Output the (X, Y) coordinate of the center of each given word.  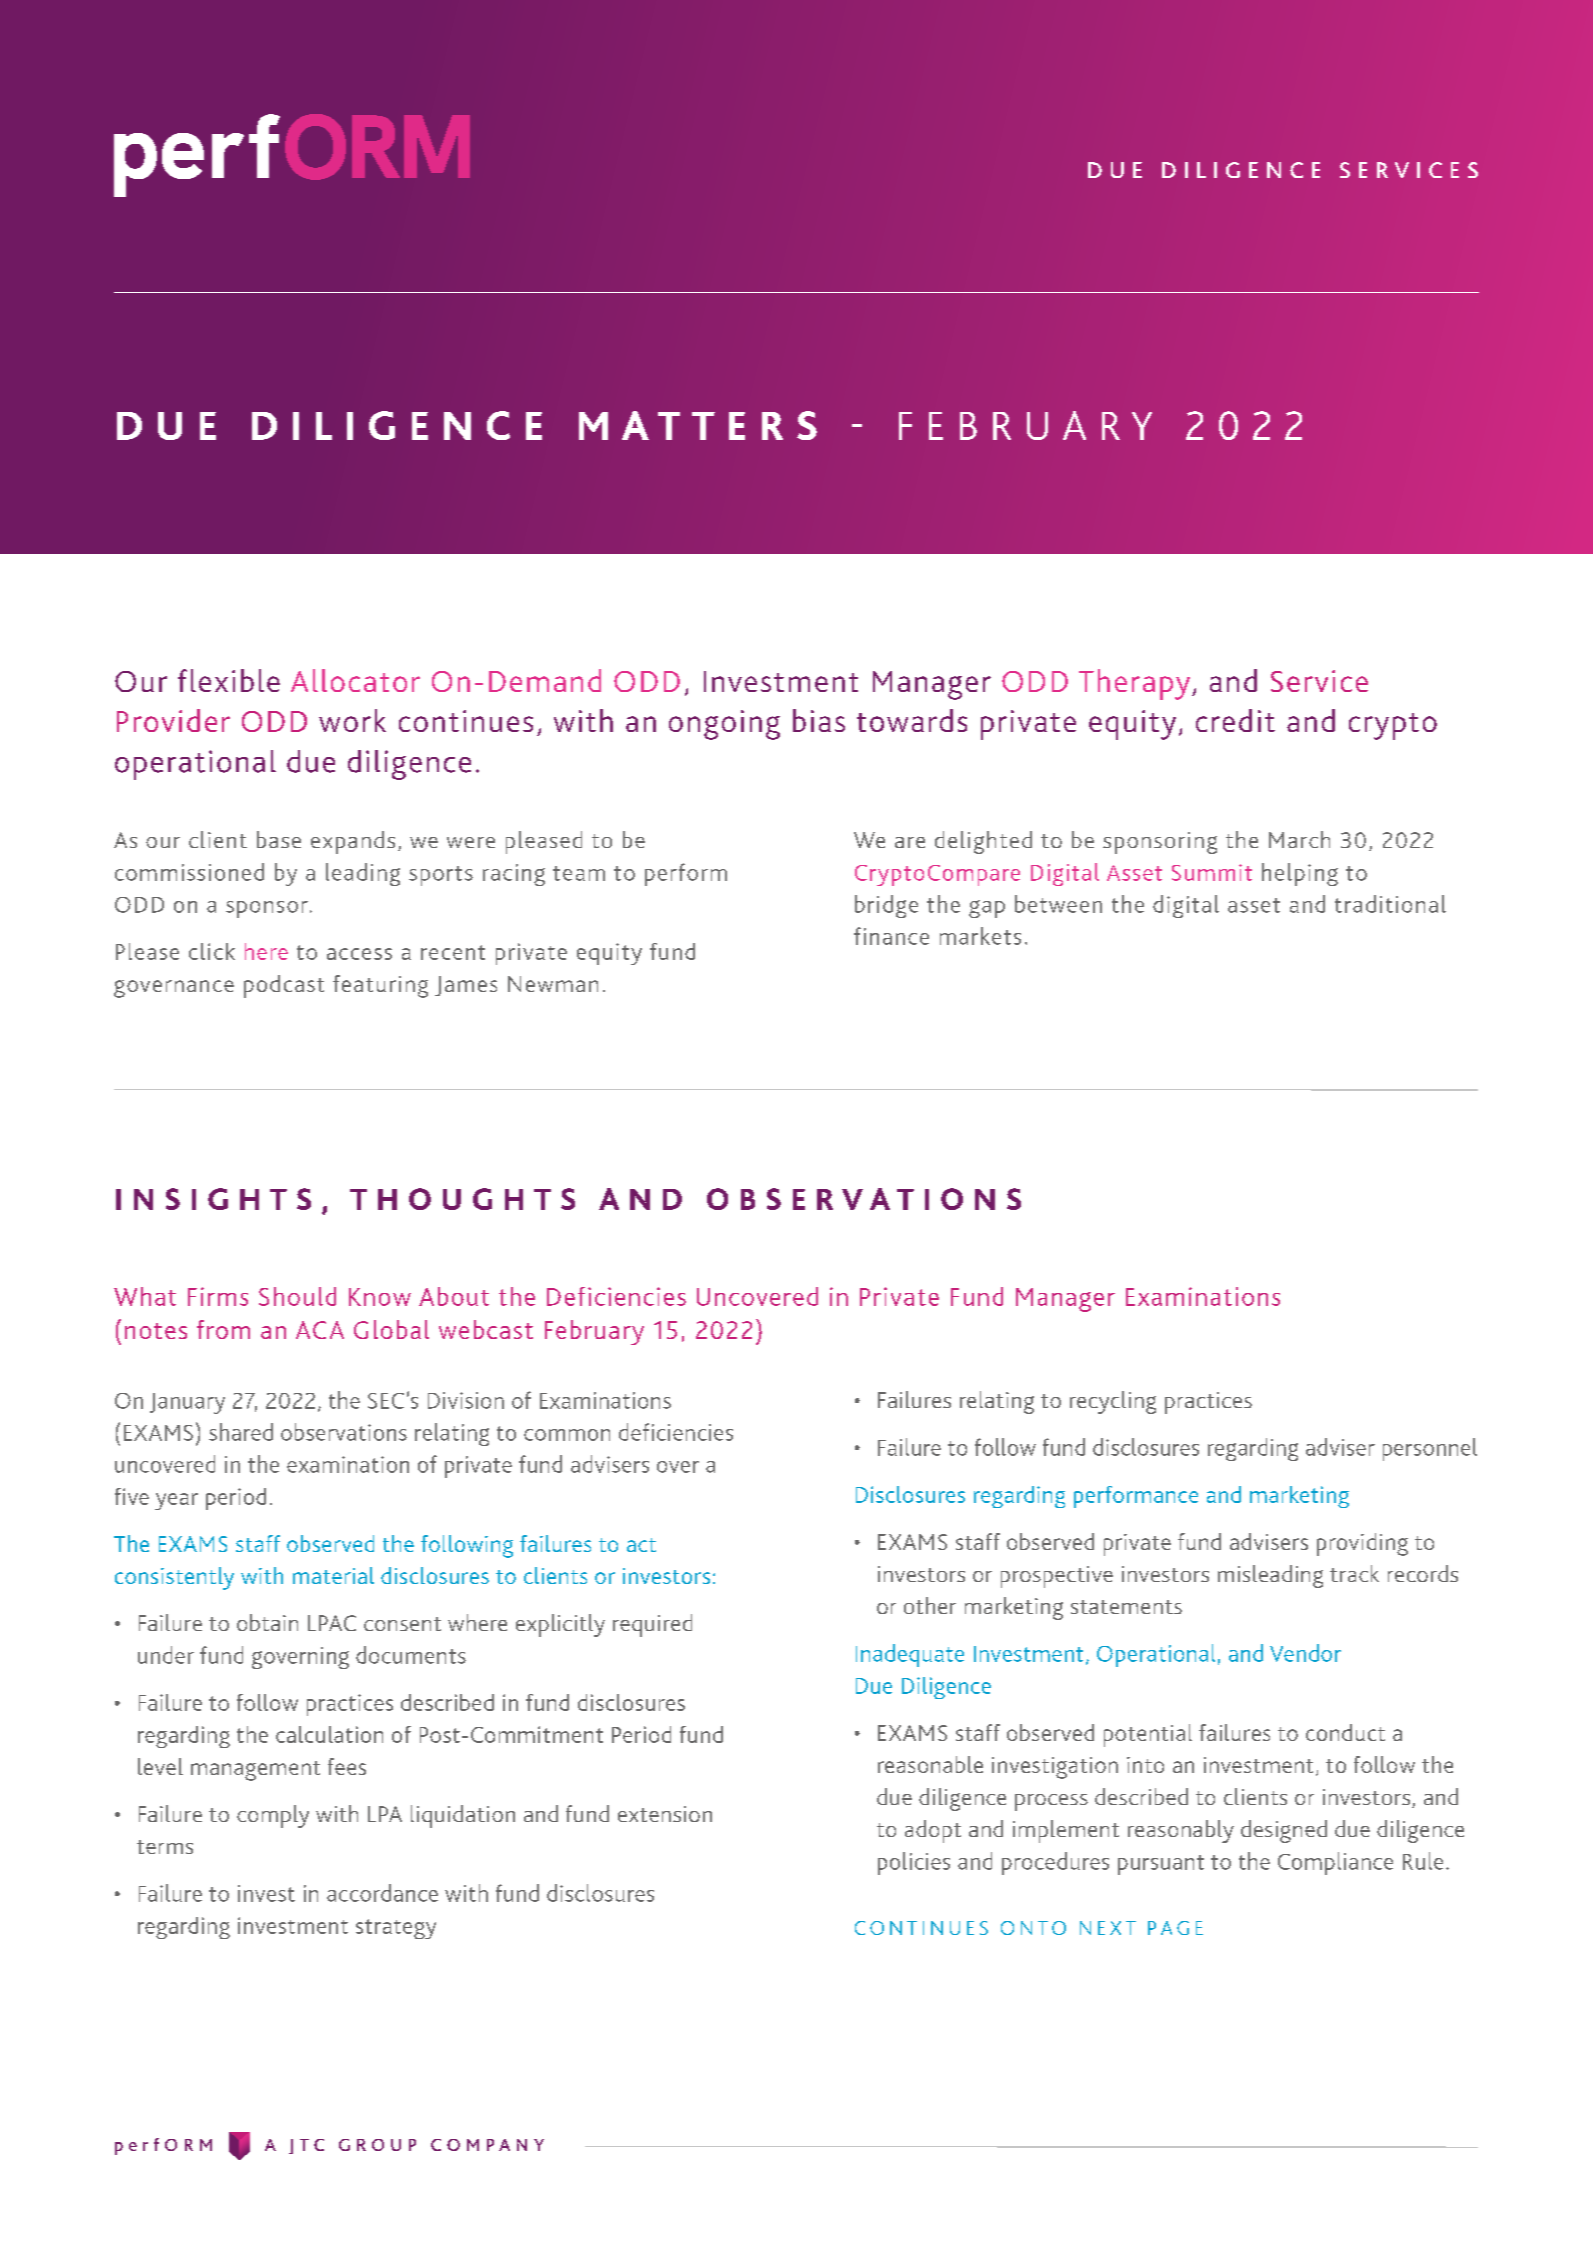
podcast (284, 986)
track (1354, 1573)
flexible (229, 680)
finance (891, 936)
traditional (1390, 904)
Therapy (1136, 684)
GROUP (377, 2145)
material (333, 1575)
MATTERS (698, 425)
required (652, 1625)
